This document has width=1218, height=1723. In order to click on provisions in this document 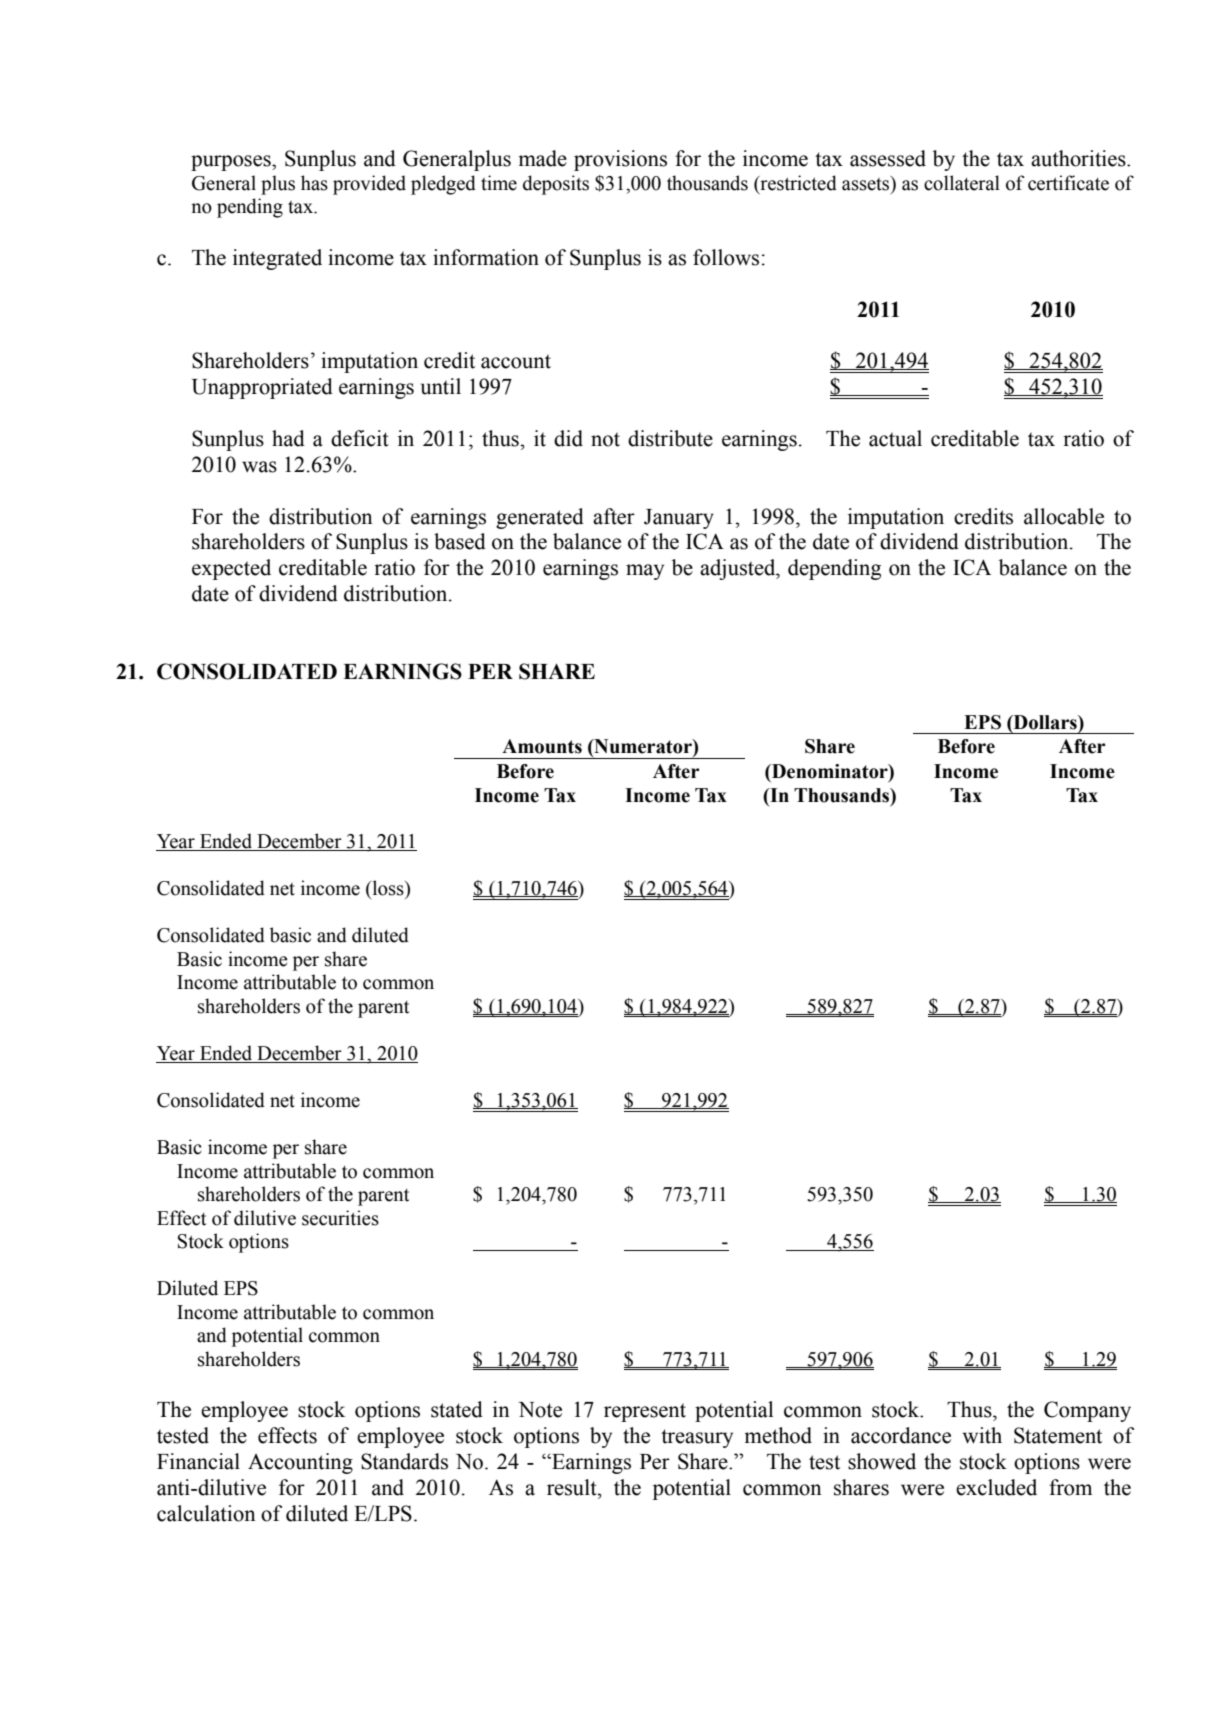, I will do `click(620, 160)`.
